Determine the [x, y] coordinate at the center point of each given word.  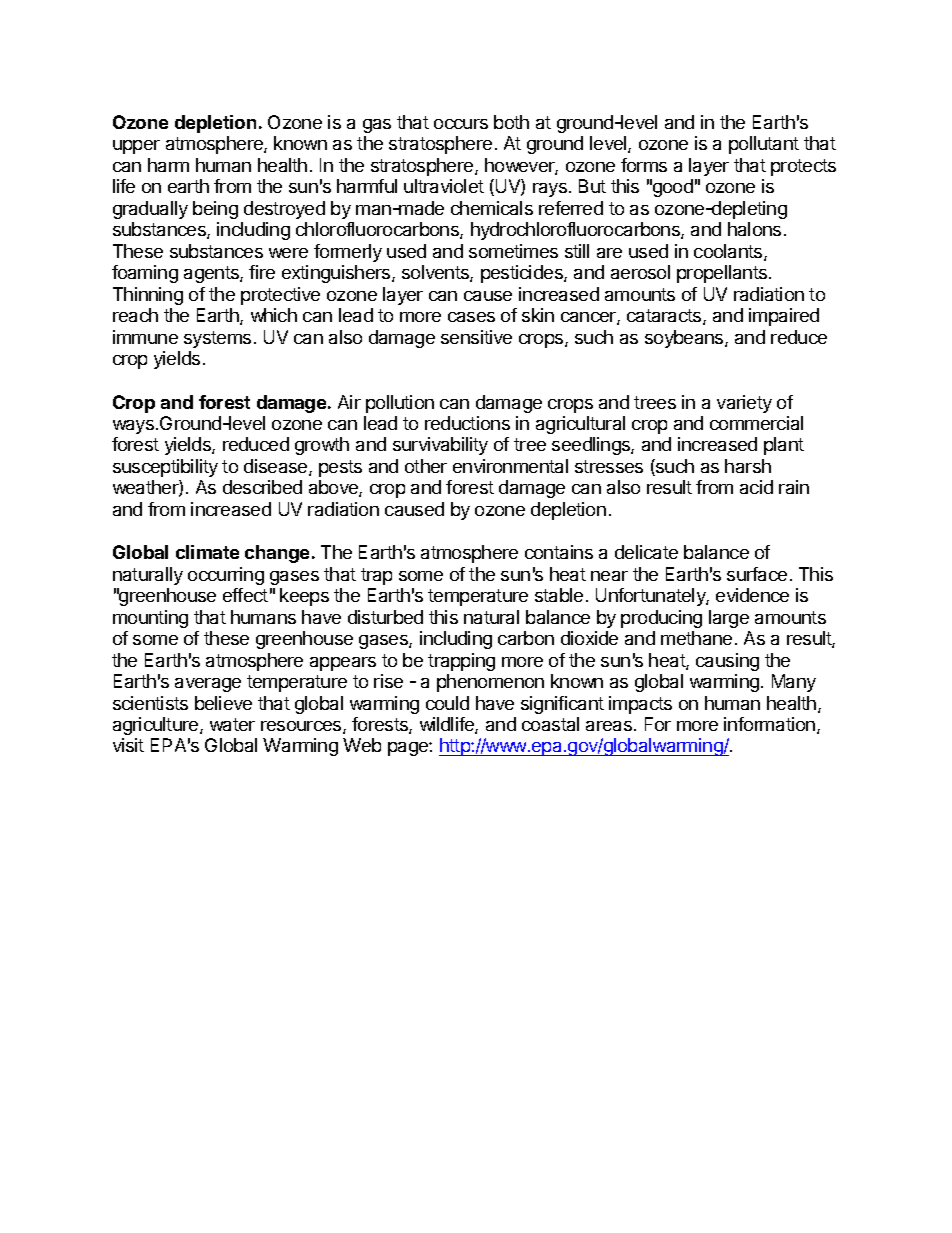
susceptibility [165, 468]
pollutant [764, 145]
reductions [467, 423]
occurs [461, 124]
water [232, 724]
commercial [756, 423]
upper [136, 147]
